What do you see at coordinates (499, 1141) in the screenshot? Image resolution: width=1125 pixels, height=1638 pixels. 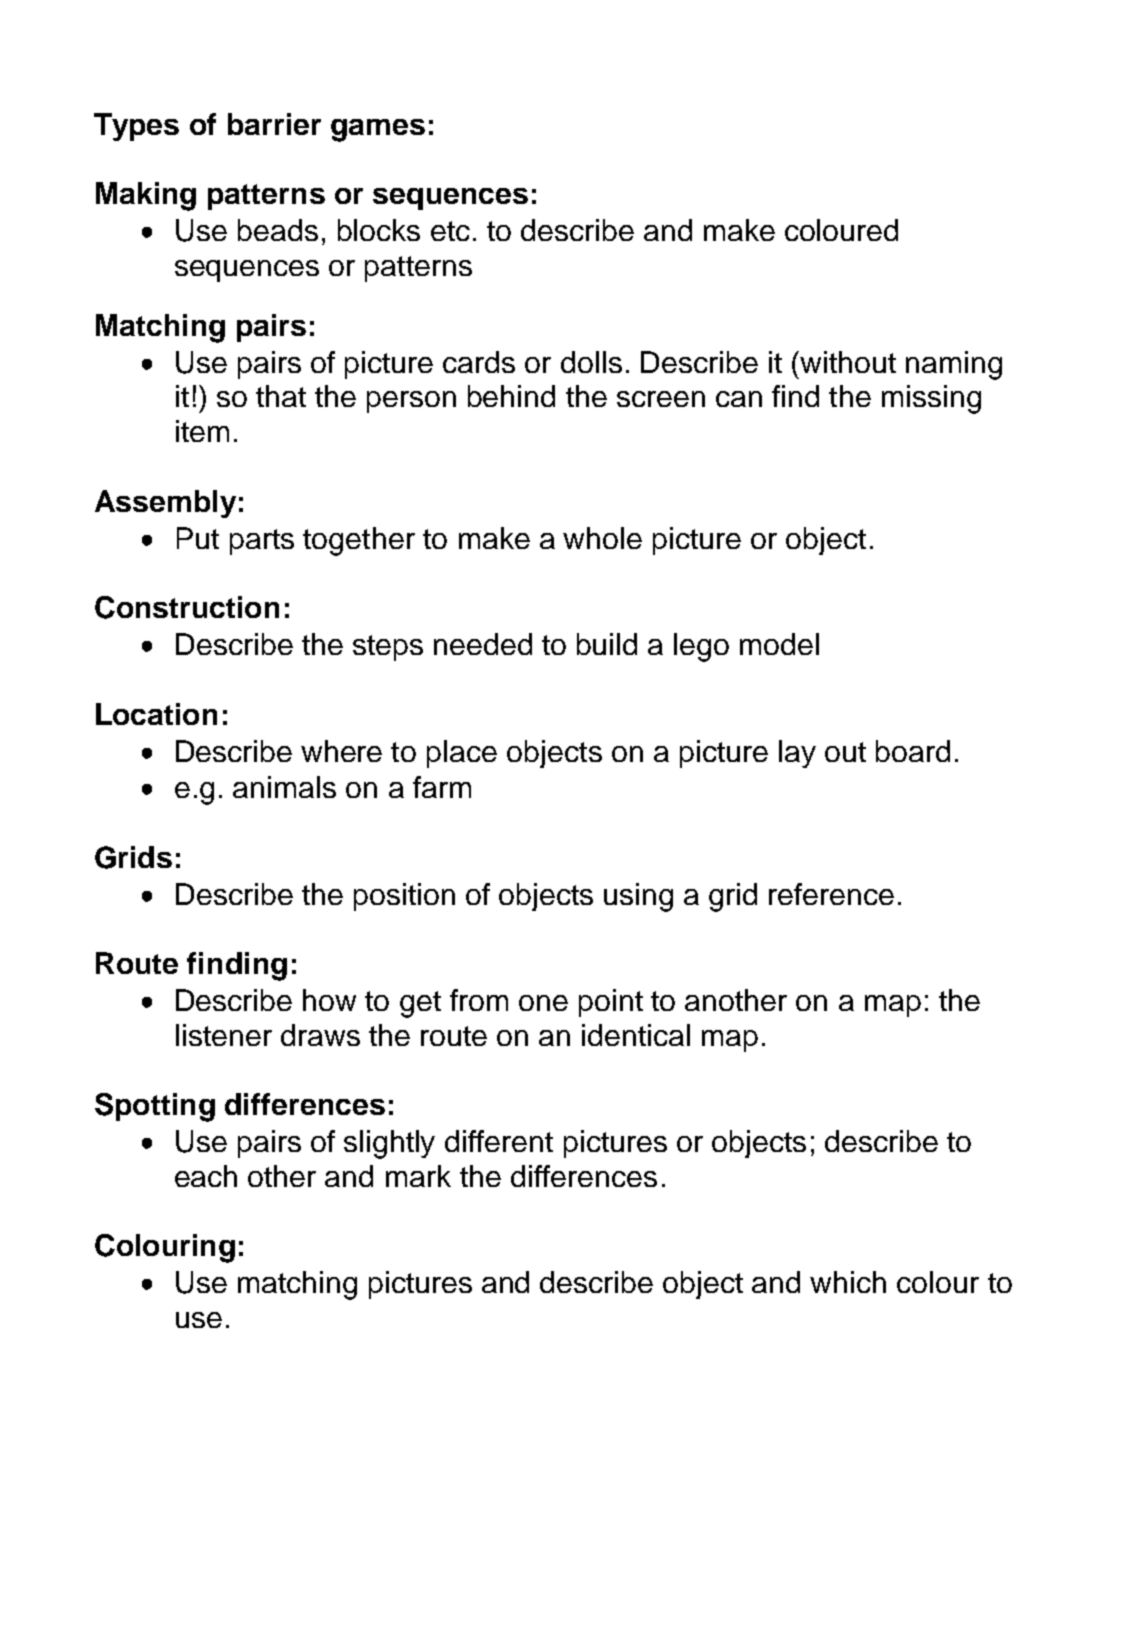 I see `different` at bounding box center [499, 1141].
